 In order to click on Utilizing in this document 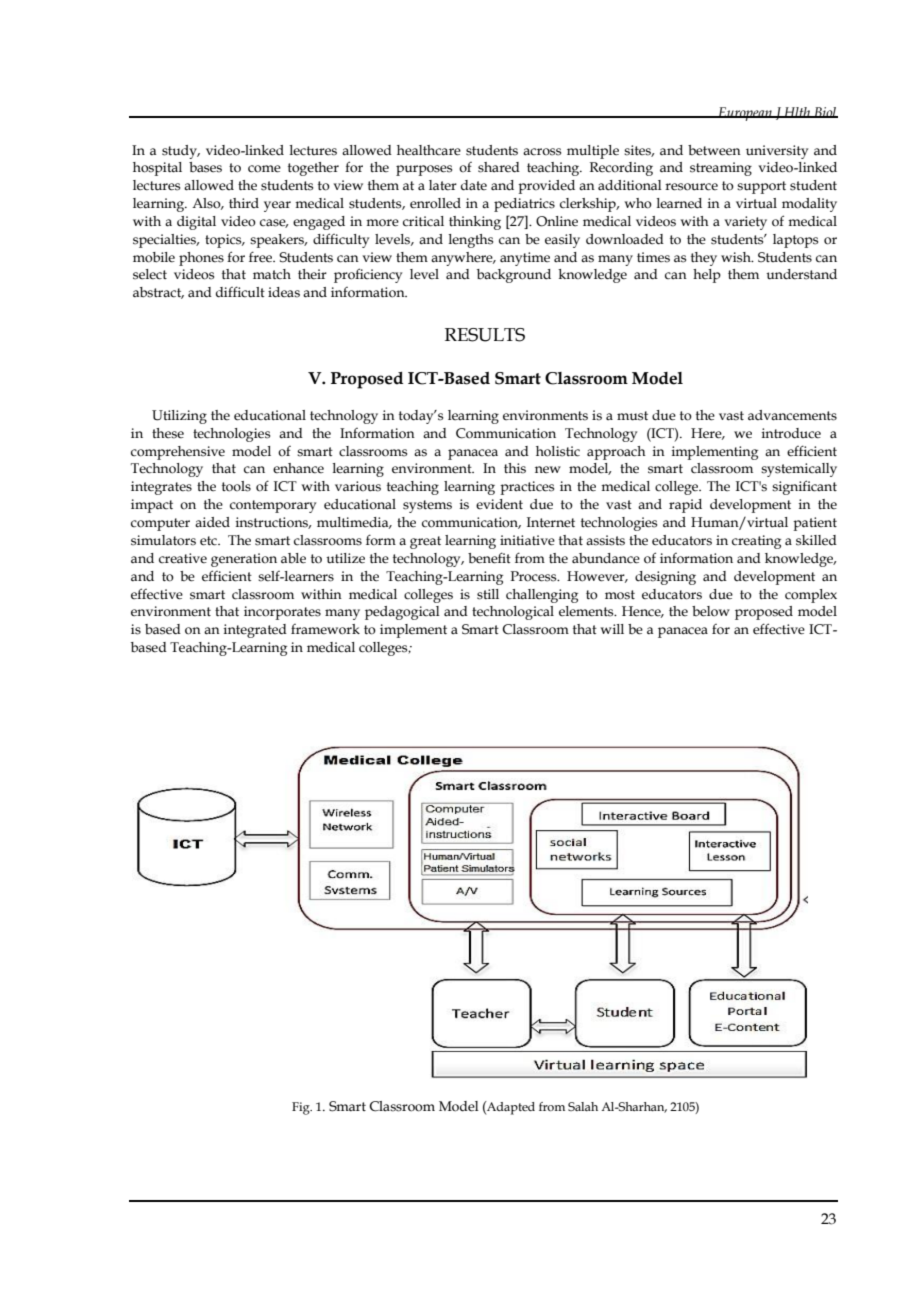, I will do `click(179, 417)`.
